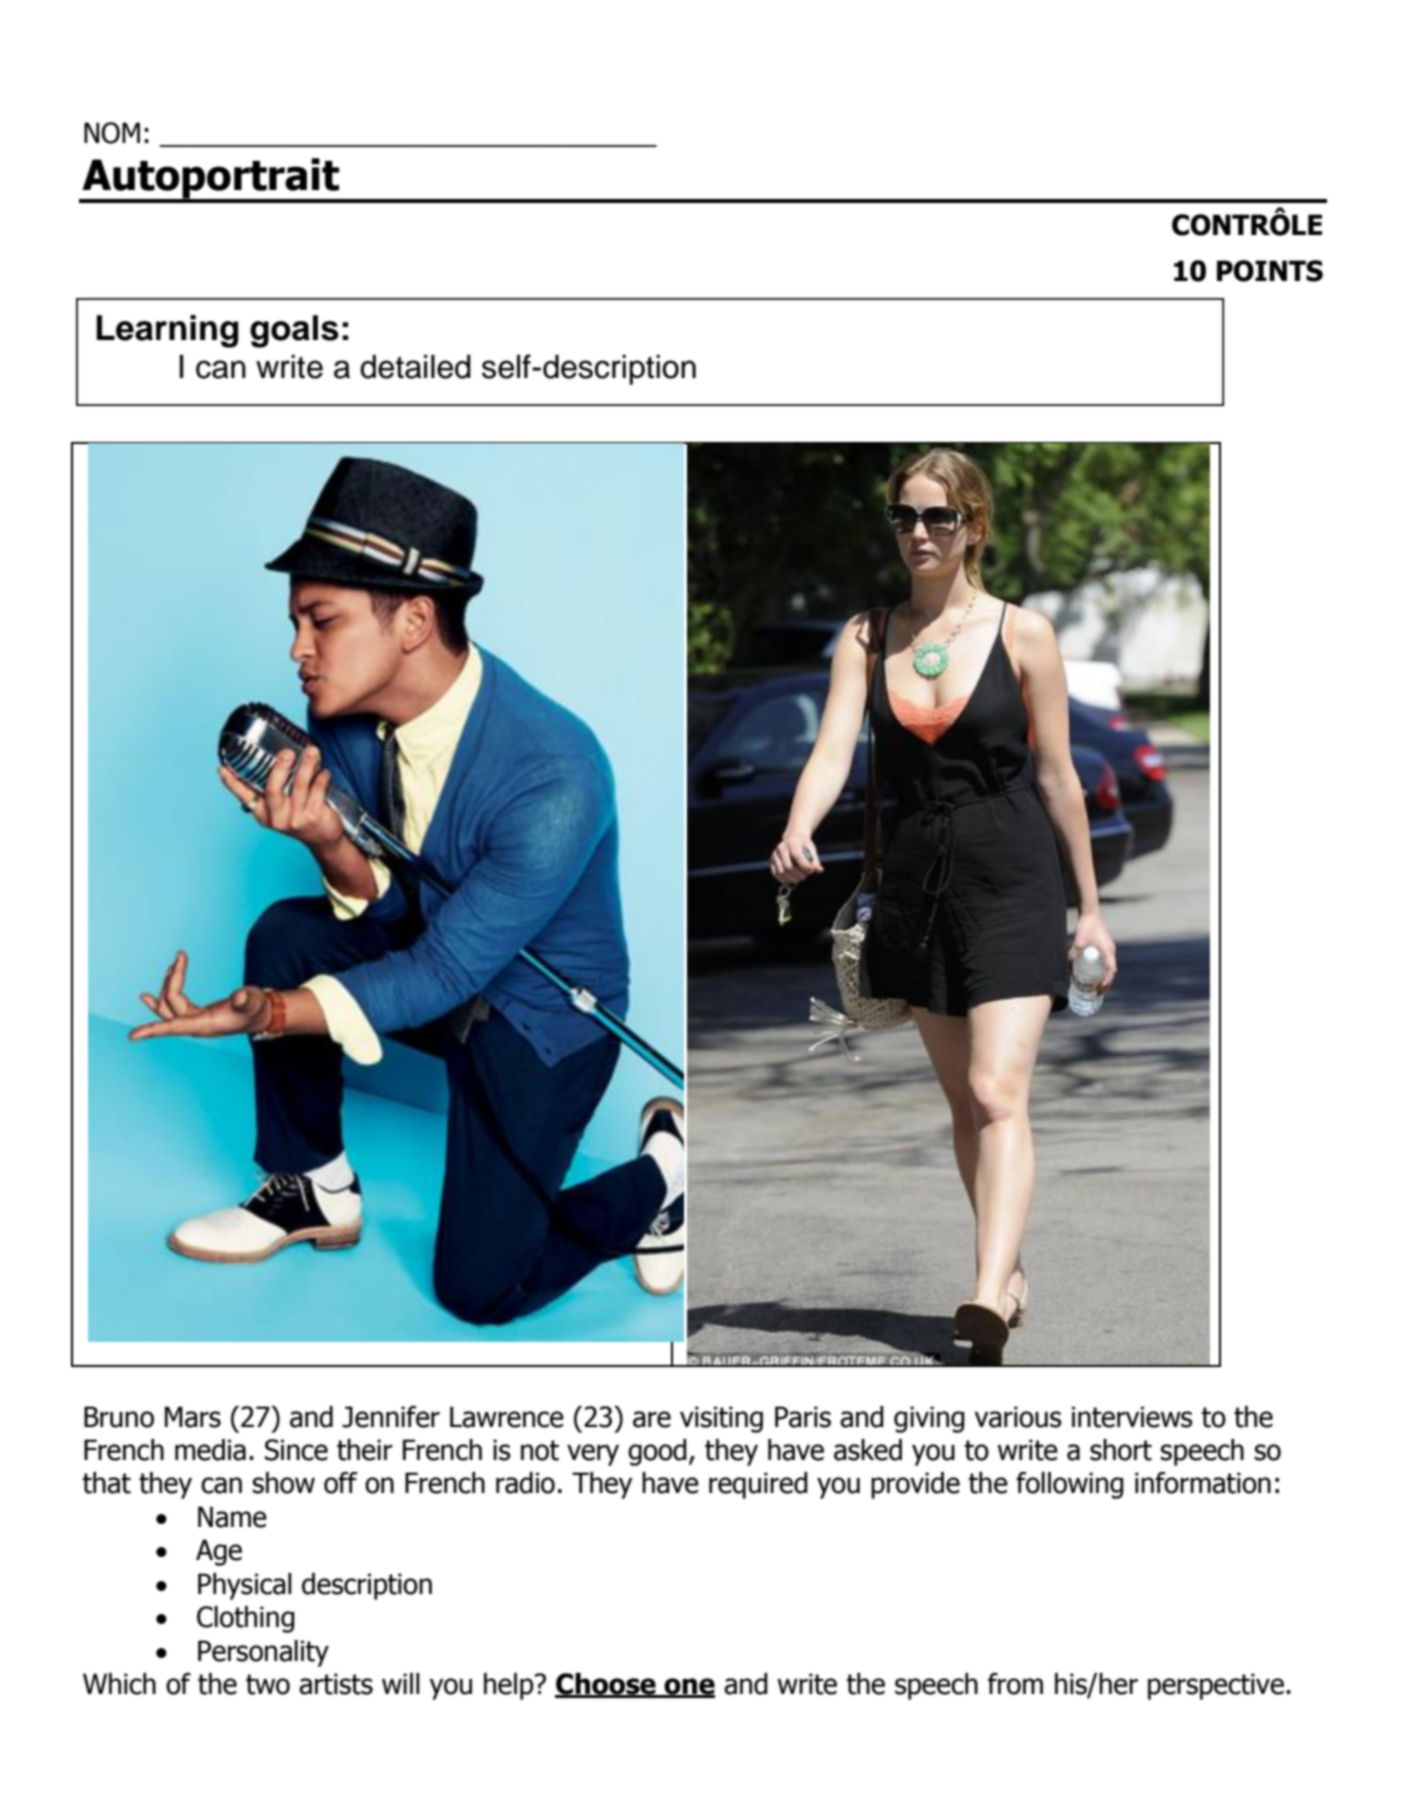  Describe the element at coordinates (1270, 271) in the screenshot. I see `POINTS` at that location.
